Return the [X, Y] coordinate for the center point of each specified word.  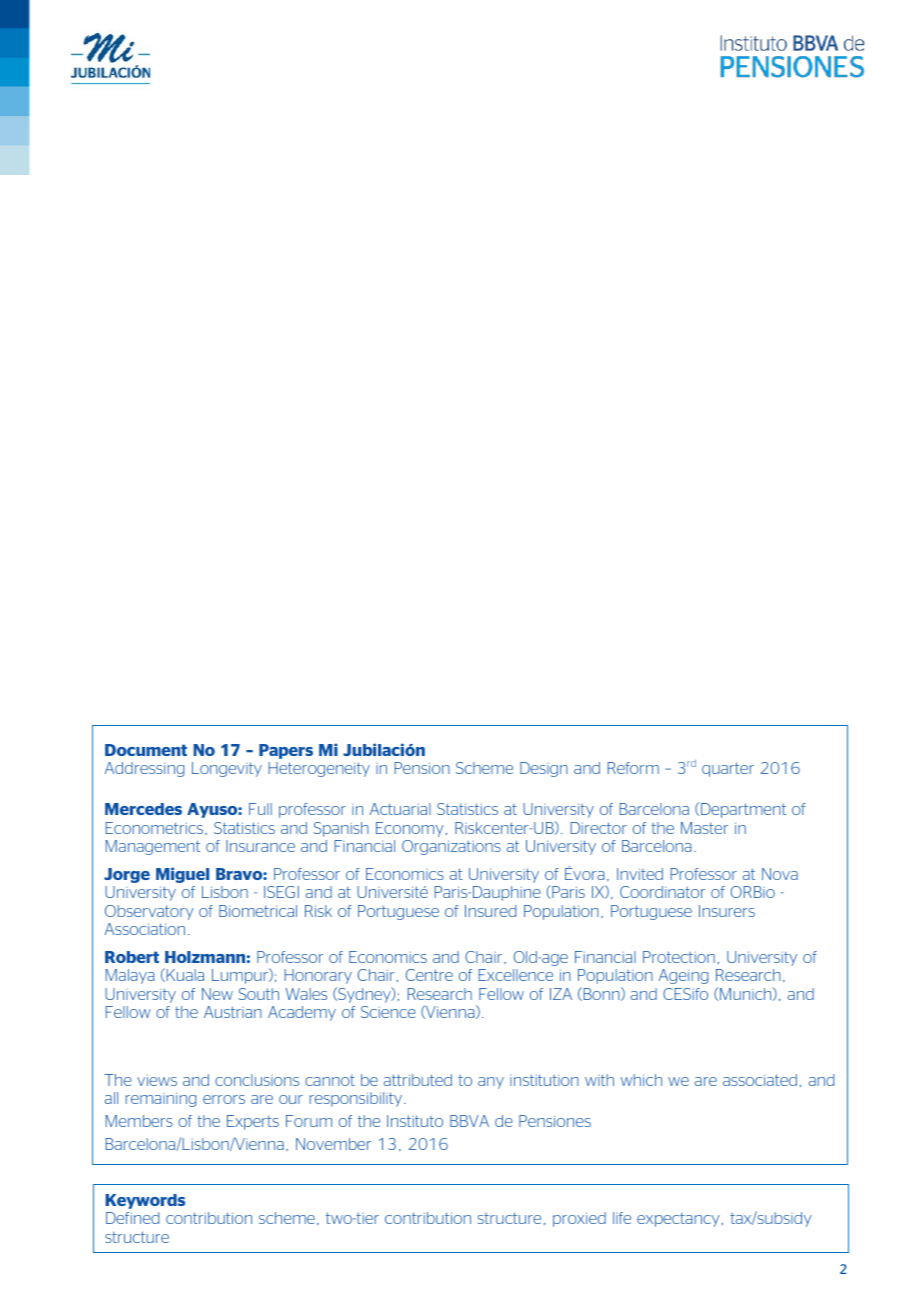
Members [139, 1121]
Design [544, 769]
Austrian [233, 1012]
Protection [679, 957]
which [641, 1080]
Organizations [451, 847]
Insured [490, 911]
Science [388, 1012]
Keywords [145, 1201]
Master [704, 828]
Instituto [415, 1121]
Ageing [683, 976]
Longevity [227, 769]
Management [153, 847]
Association [145, 929]
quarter [728, 769]
